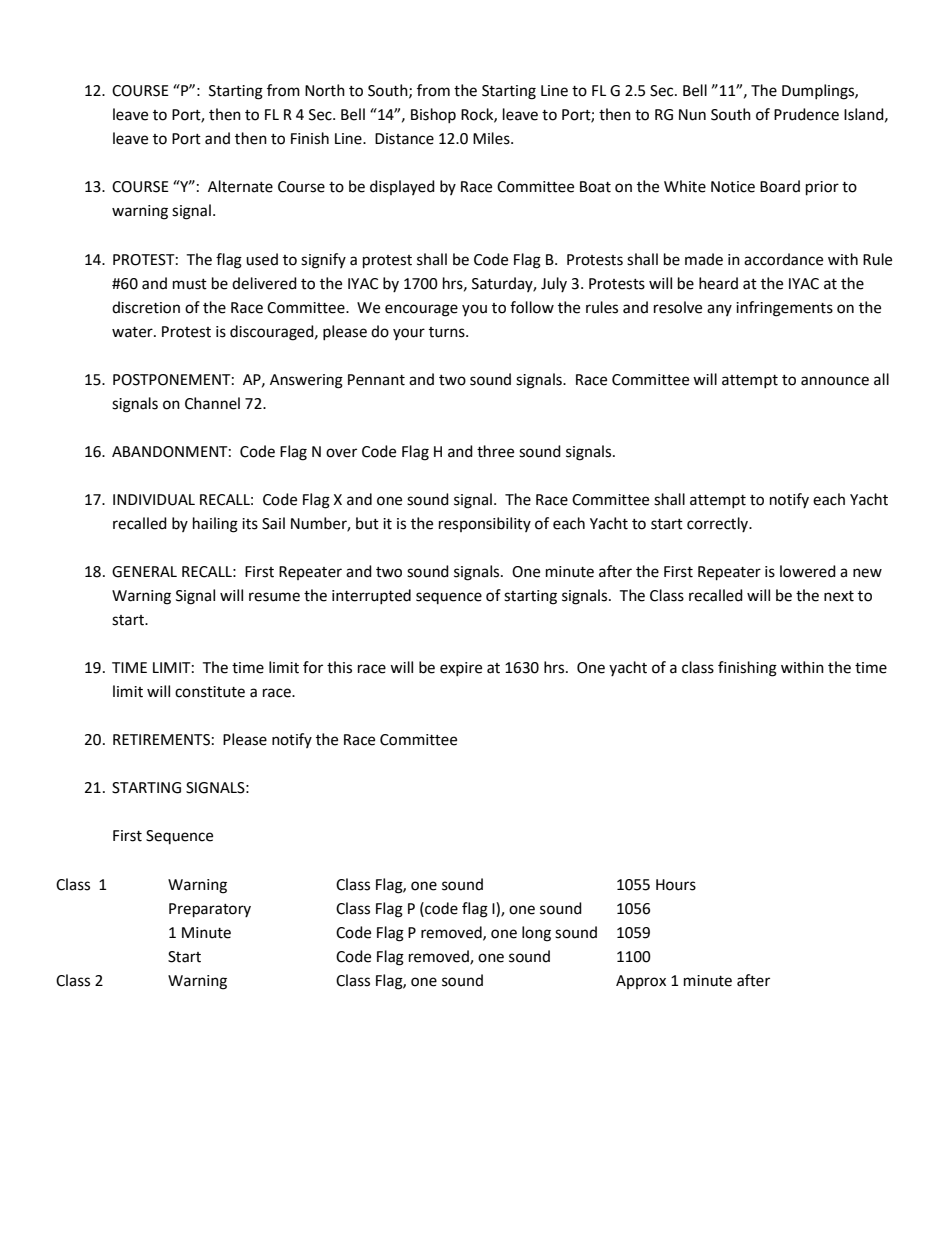 This screenshot has width=952, height=1233. What do you see at coordinates (492, 138) in the screenshot?
I see `Miles` at bounding box center [492, 138].
